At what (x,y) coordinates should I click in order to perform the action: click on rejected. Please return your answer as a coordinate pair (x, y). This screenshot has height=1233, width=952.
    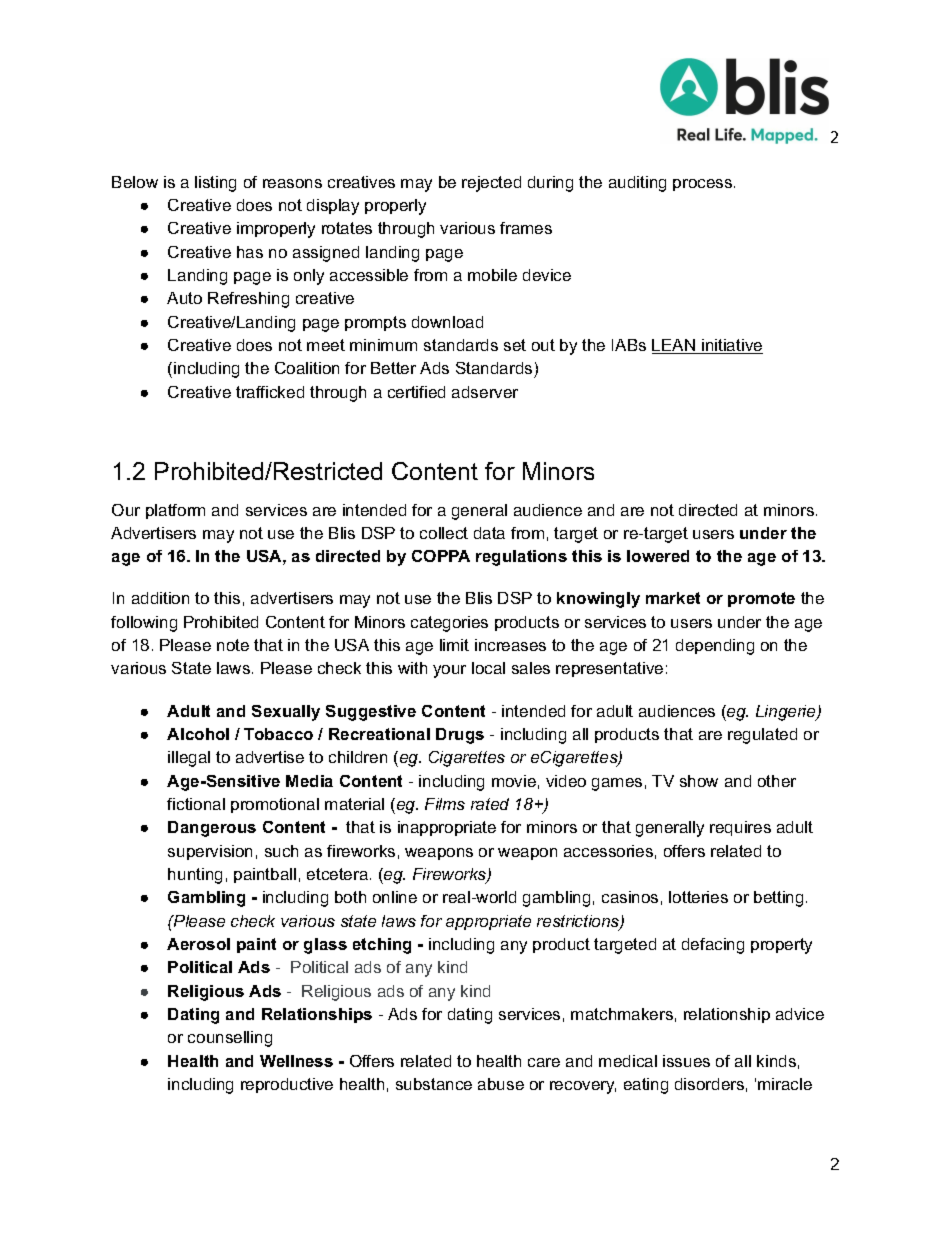
    Looking at the image, I should click on (491, 184).
